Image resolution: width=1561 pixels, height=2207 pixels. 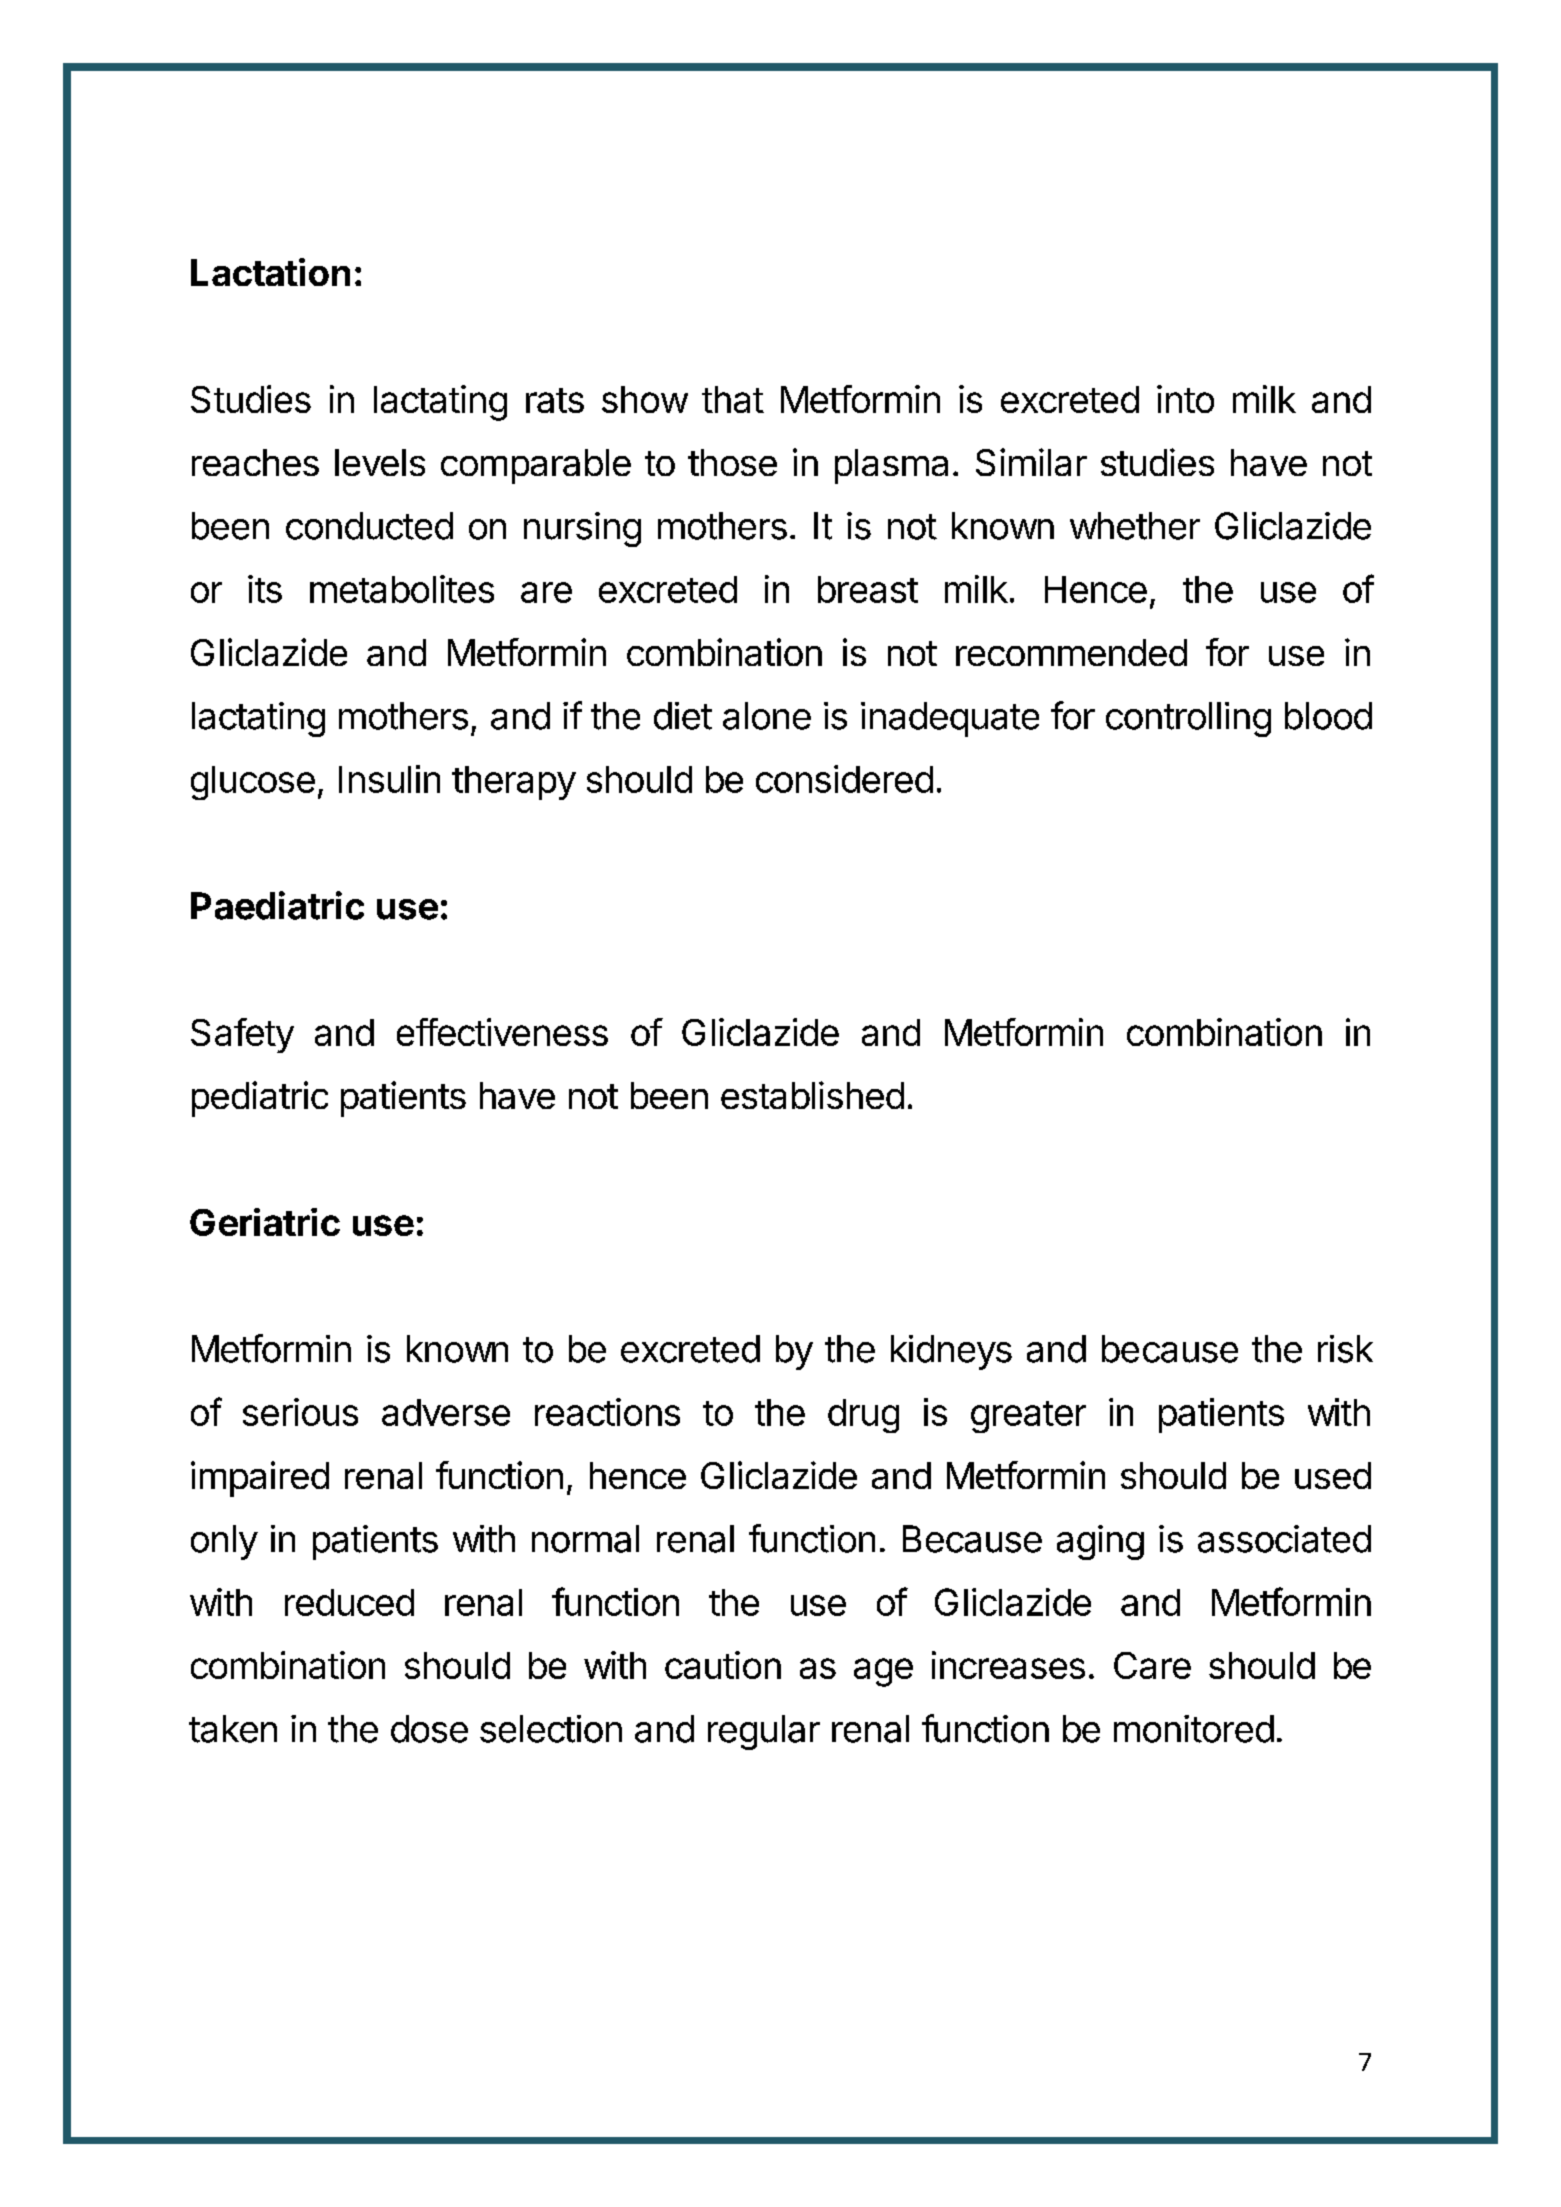 I want to click on into, so click(x=1185, y=399).
